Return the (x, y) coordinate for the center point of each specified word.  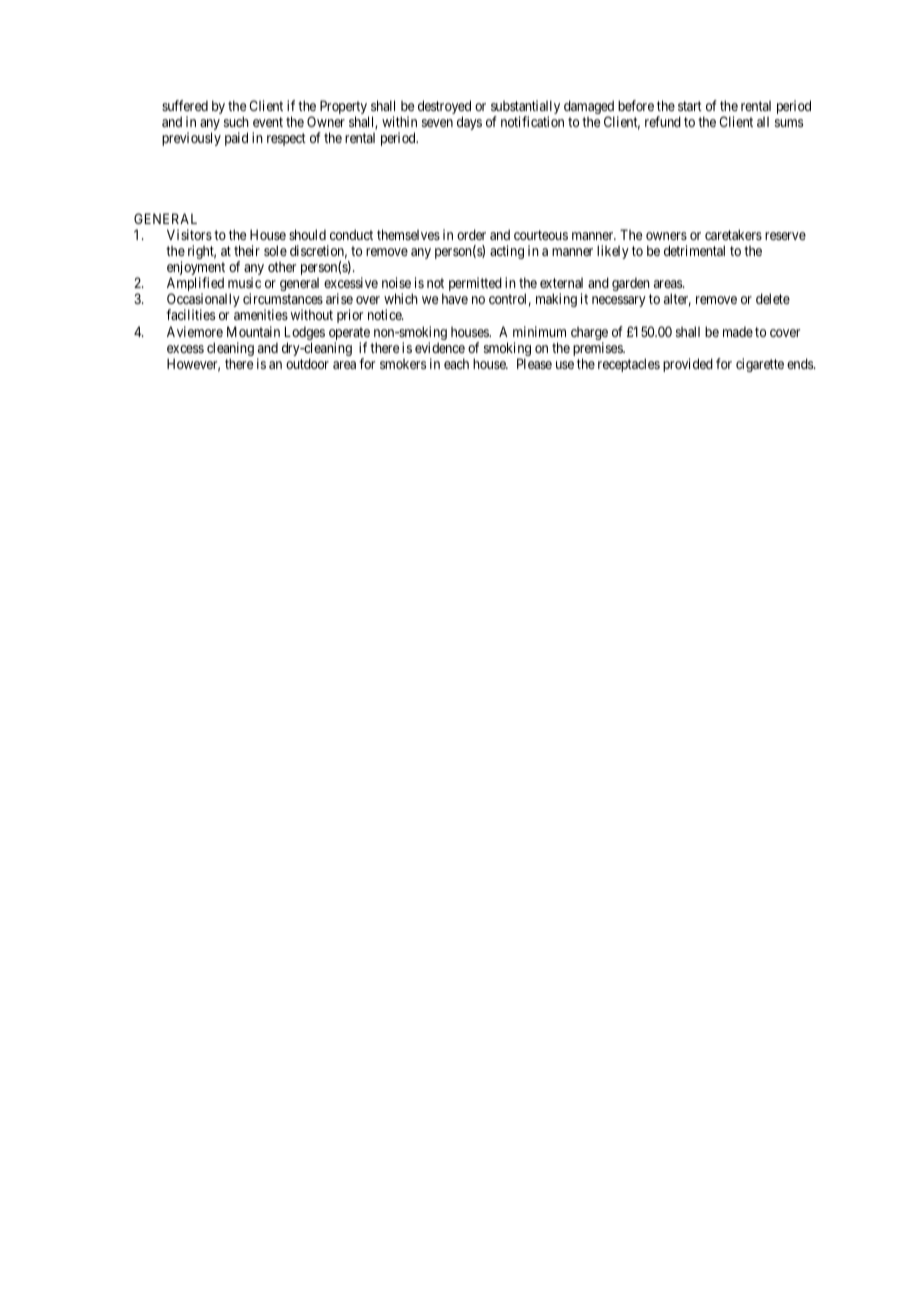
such (236, 121)
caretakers (733, 234)
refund (663, 121)
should (307, 234)
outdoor (307, 363)
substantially (525, 108)
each (456, 363)
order (471, 234)
